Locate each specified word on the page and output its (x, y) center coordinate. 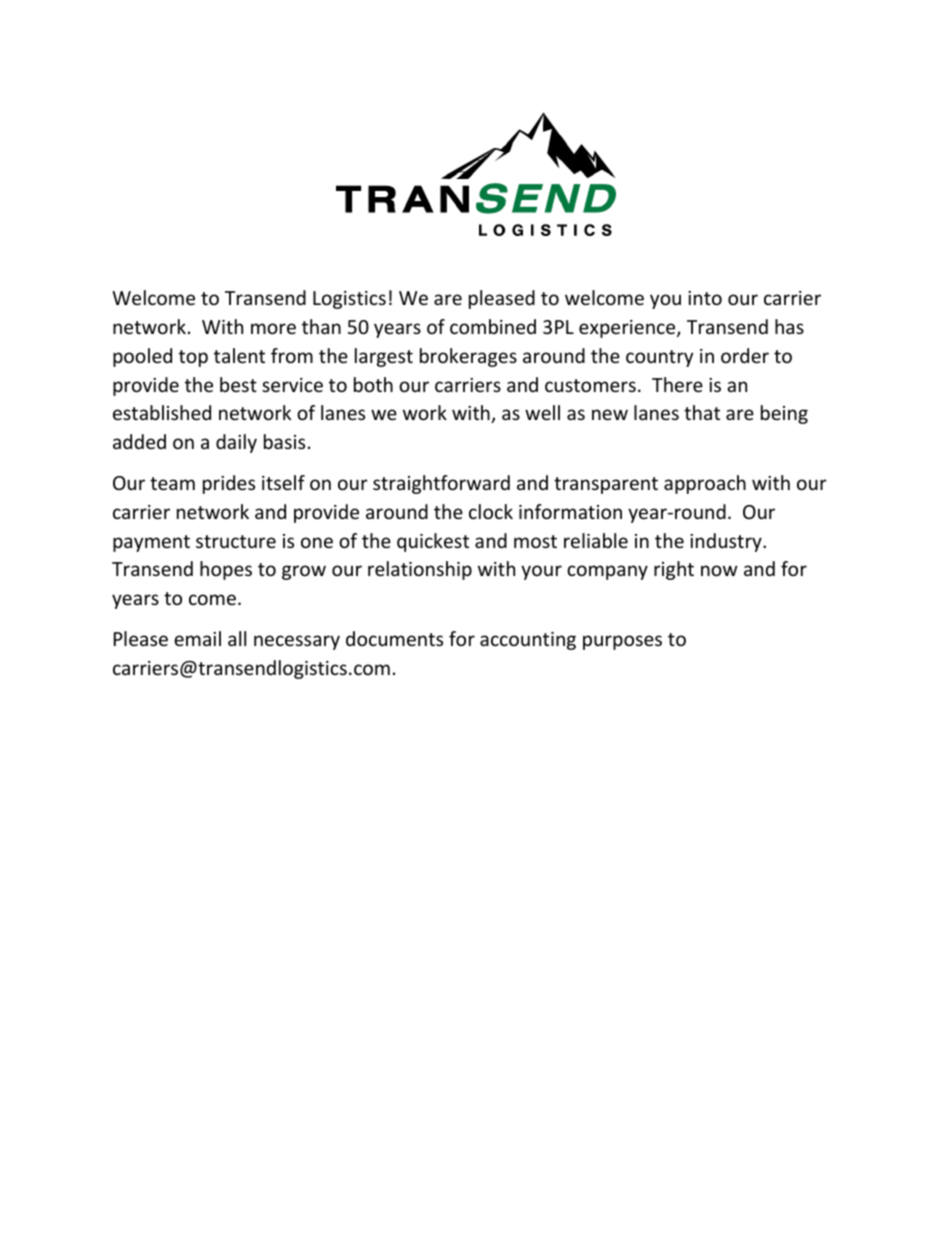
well (542, 412)
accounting (528, 641)
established (162, 412)
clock (491, 511)
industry (727, 542)
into (705, 298)
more (273, 328)
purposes (622, 642)
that (702, 412)
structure (236, 541)
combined (493, 326)
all (237, 638)
